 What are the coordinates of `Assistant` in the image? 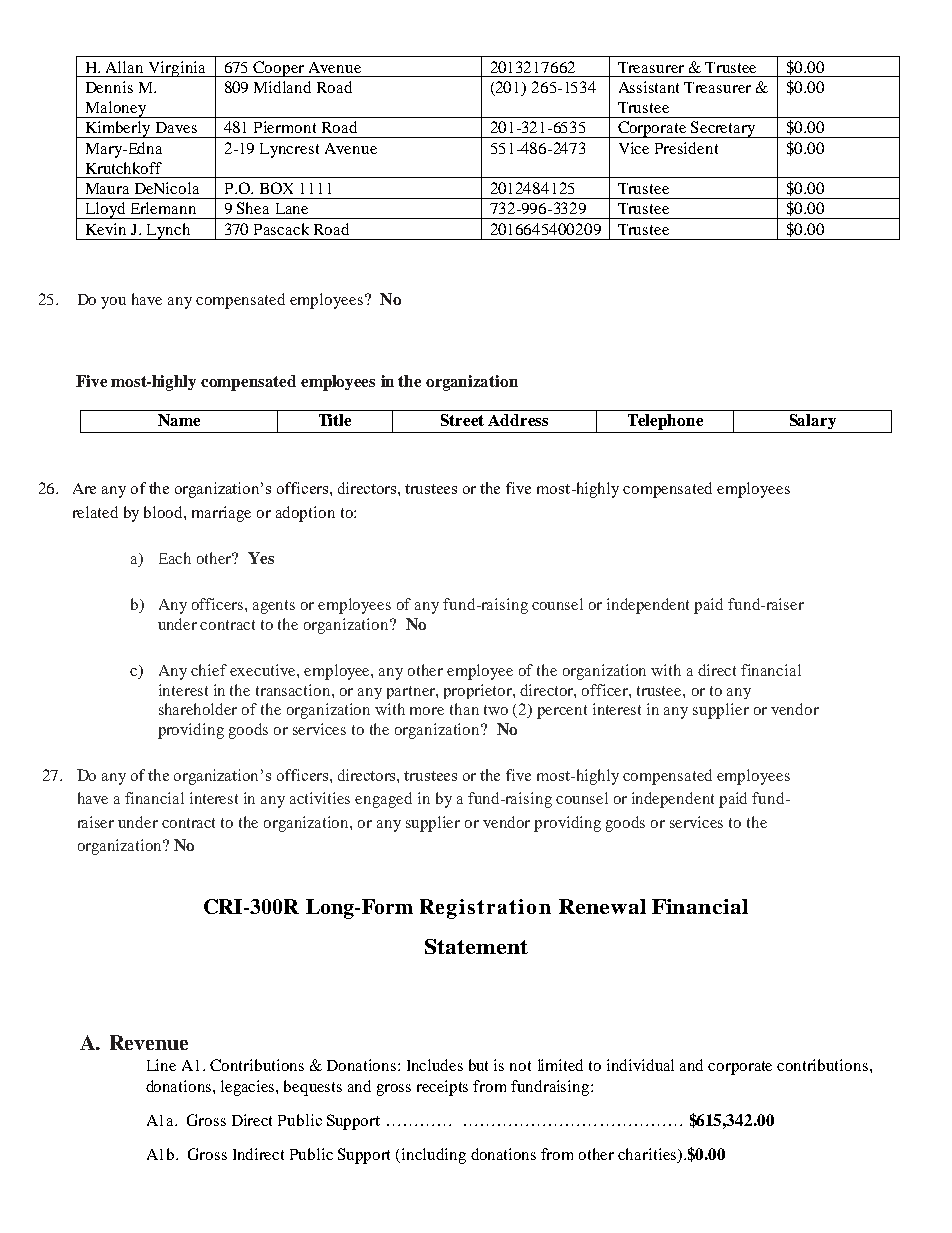 It's located at (649, 87).
